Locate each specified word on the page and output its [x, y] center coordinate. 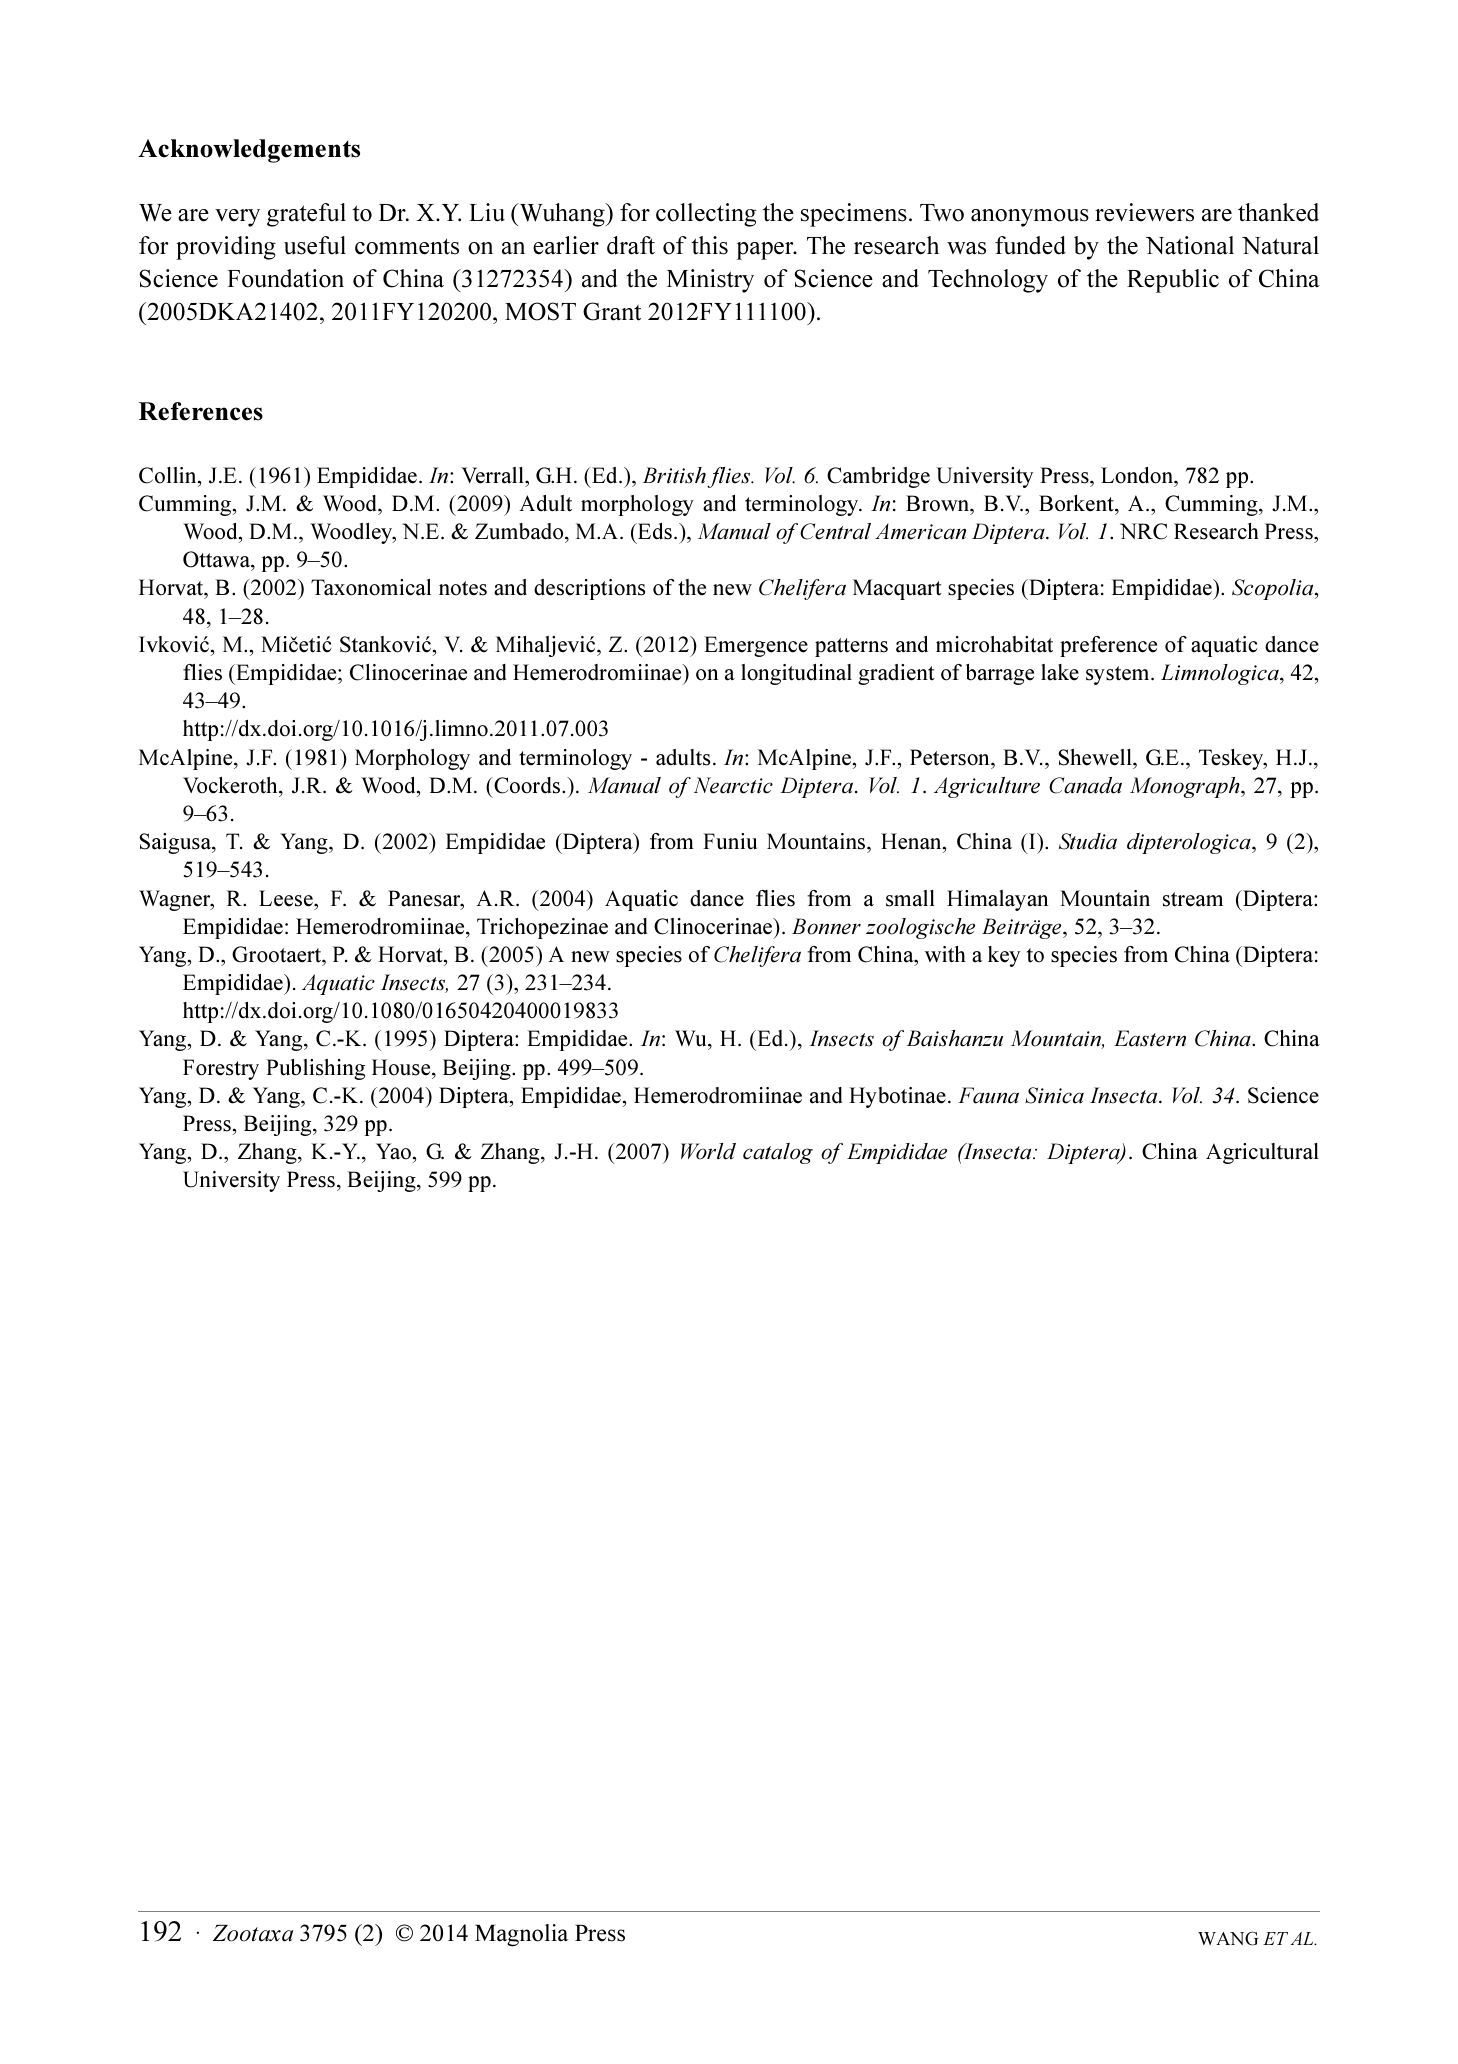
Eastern [1150, 1038]
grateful [306, 215]
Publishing [315, 1069]
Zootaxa [253, 1933]
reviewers [1144, 212]
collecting [706, 215]
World [708, 1151]
